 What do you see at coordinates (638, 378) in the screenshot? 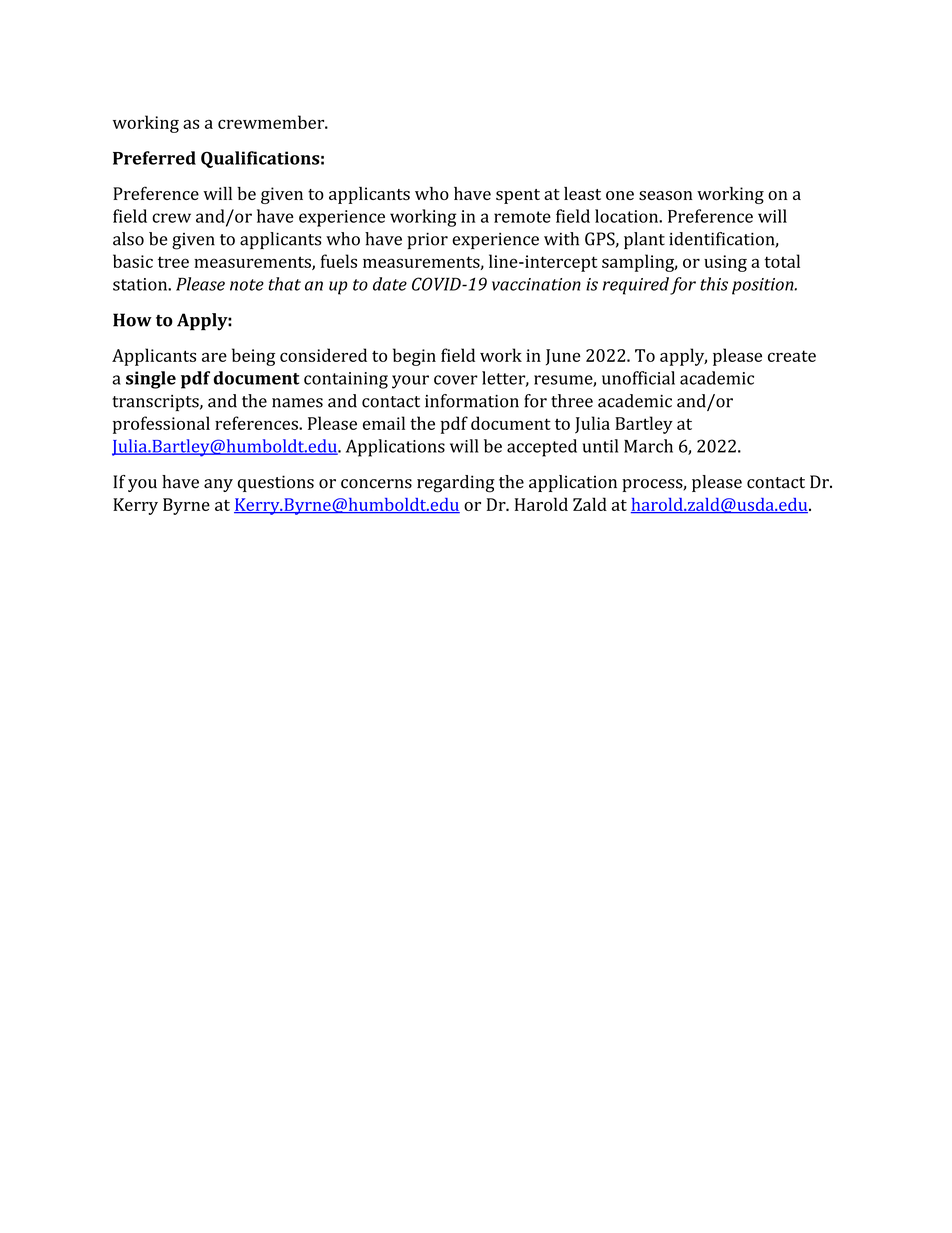
I see `unofficial` at bounding box center [638, 378].
